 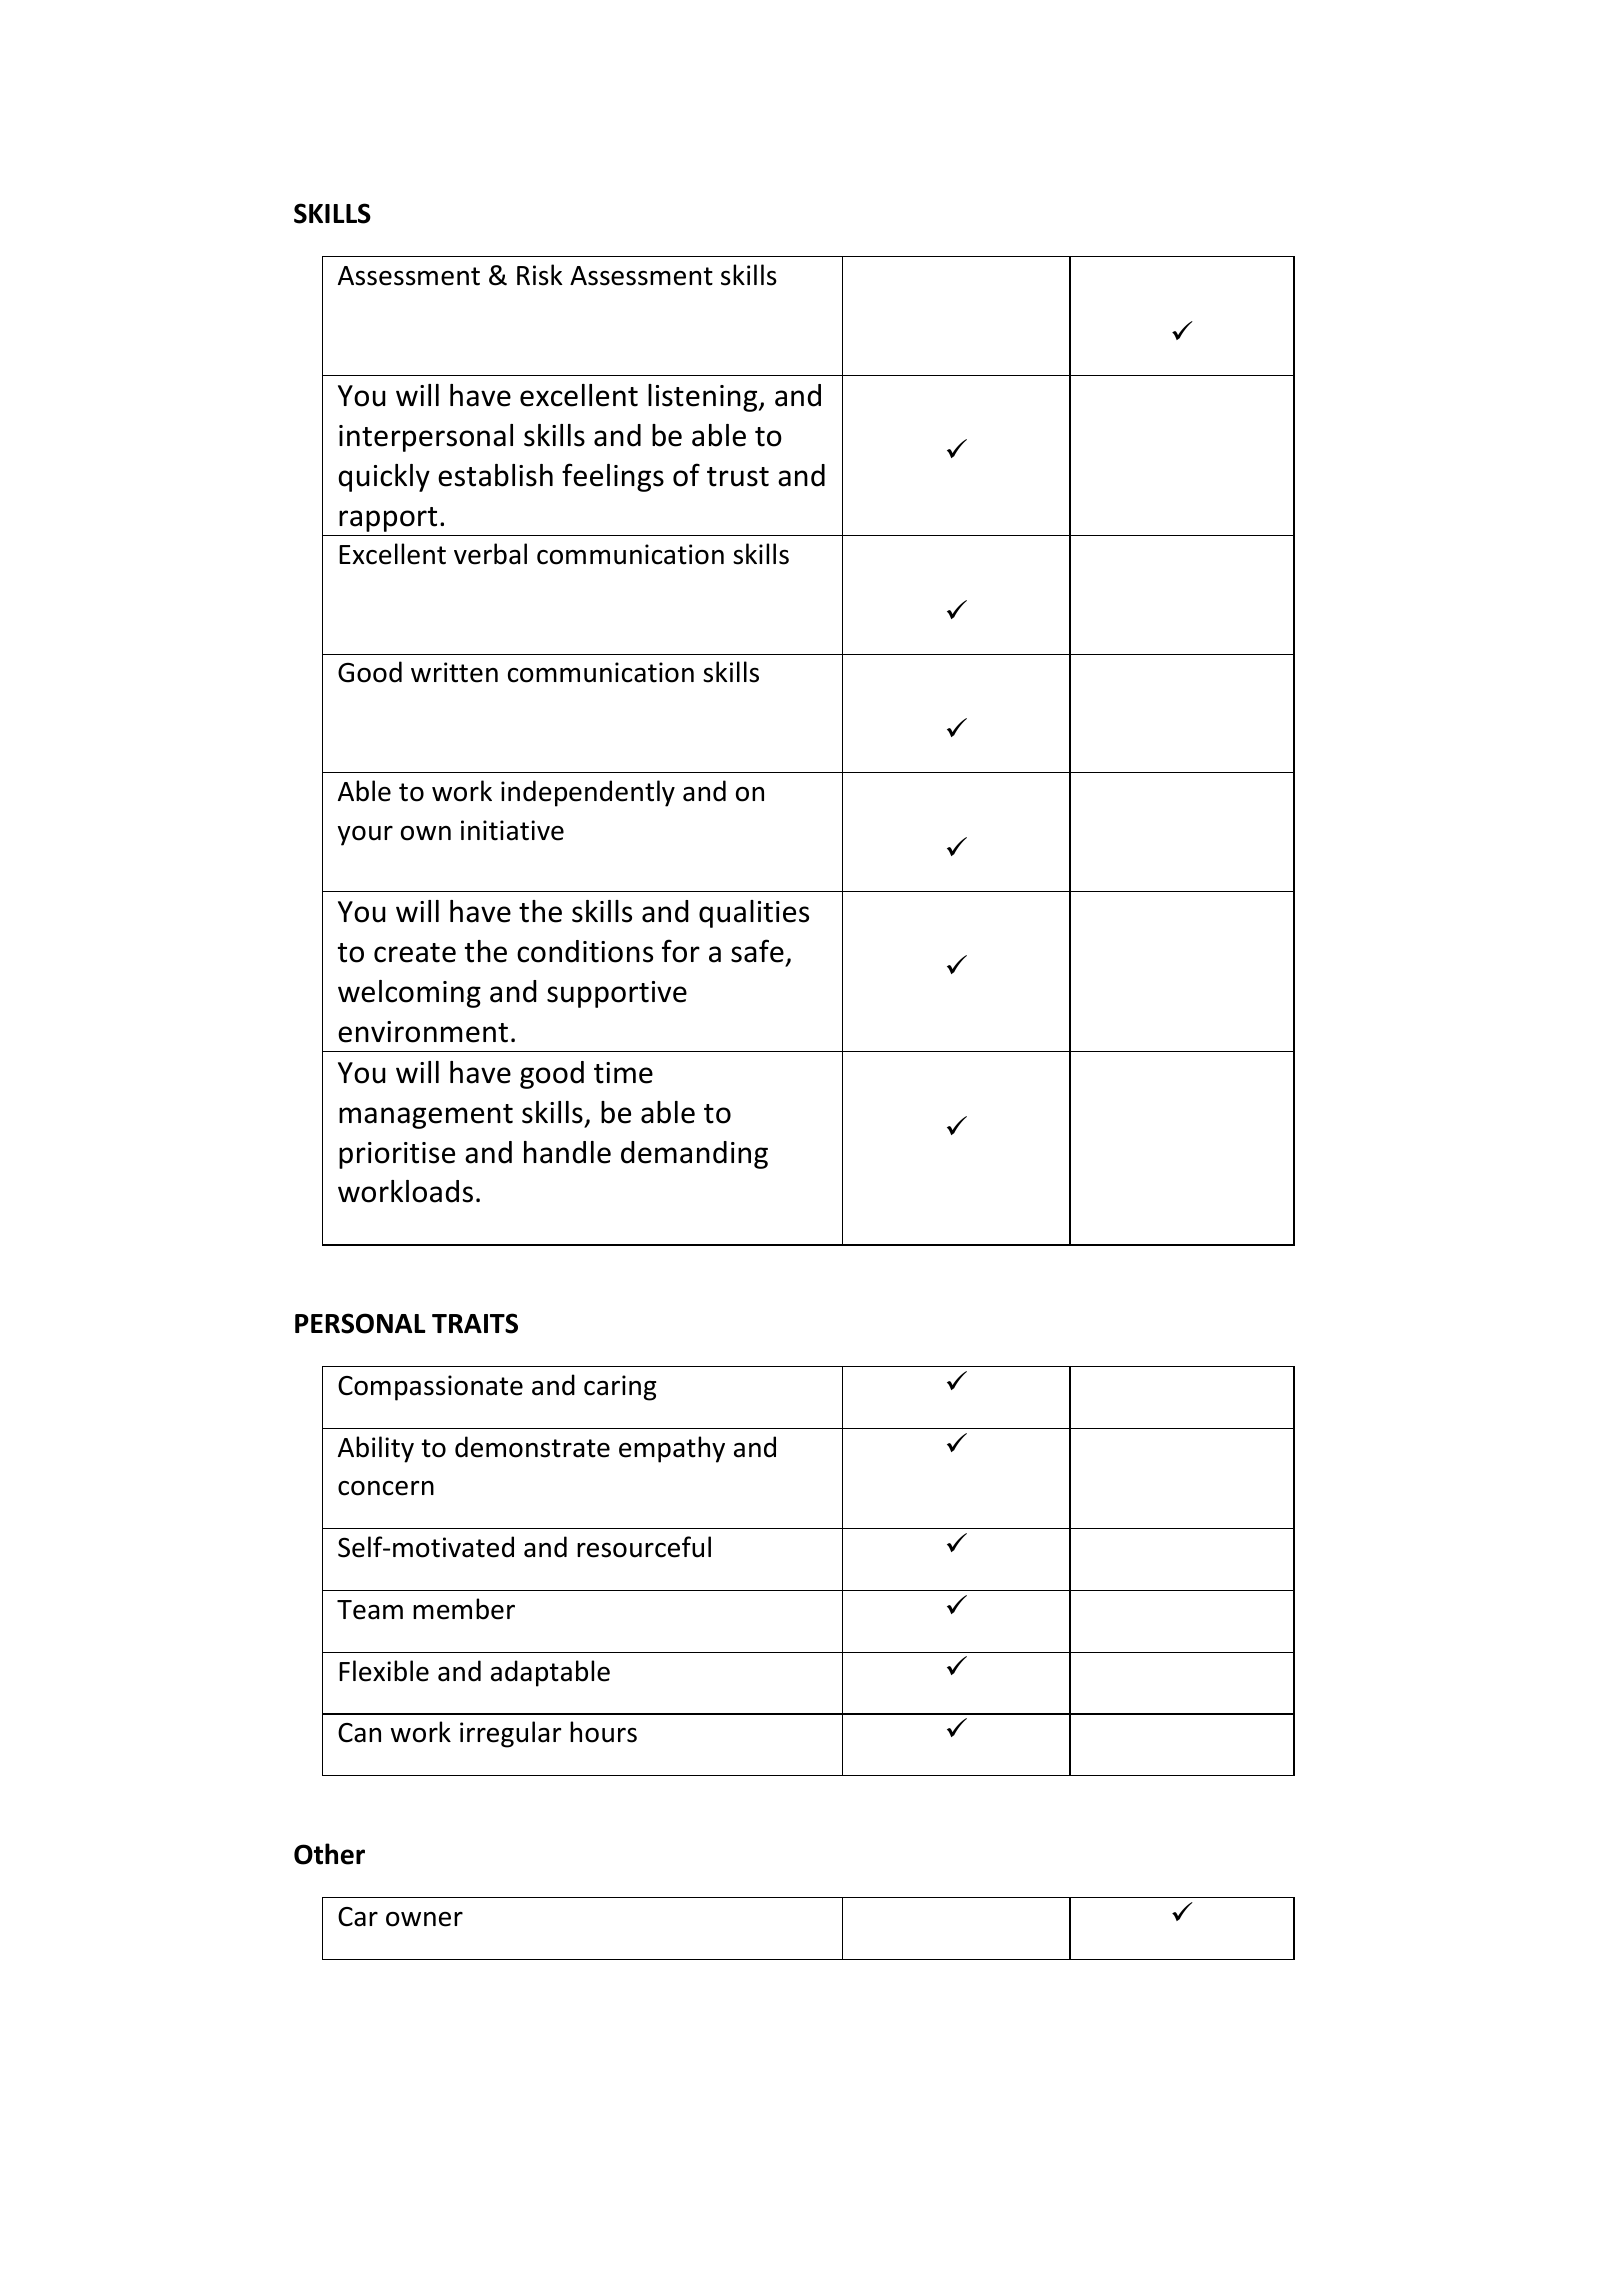 What do you see at coordinates (397, 1155) in the page?
I see `prioritise` at bounding box center [397, 1155].
